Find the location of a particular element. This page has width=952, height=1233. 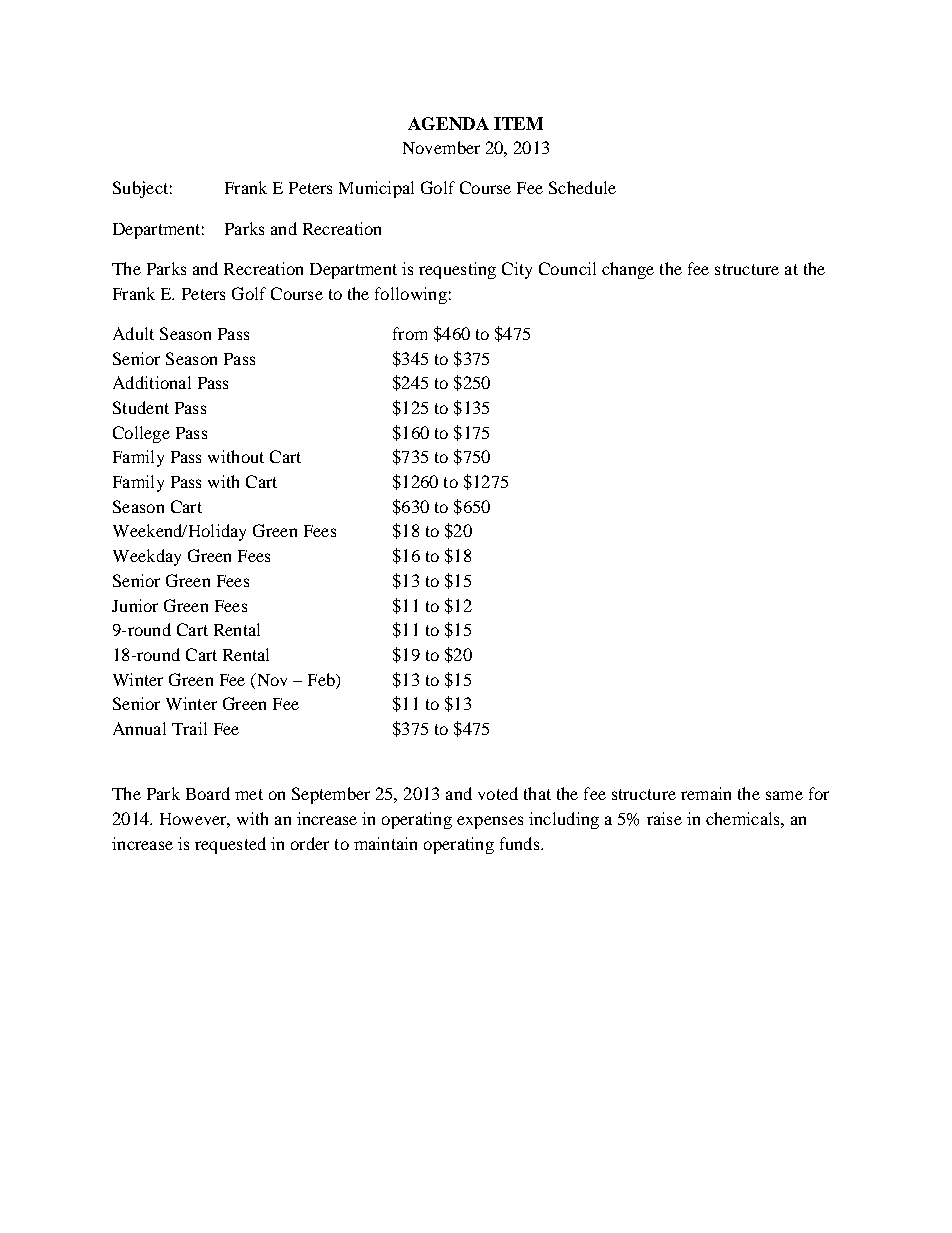

Adult is located at coordinates (133, 333).
